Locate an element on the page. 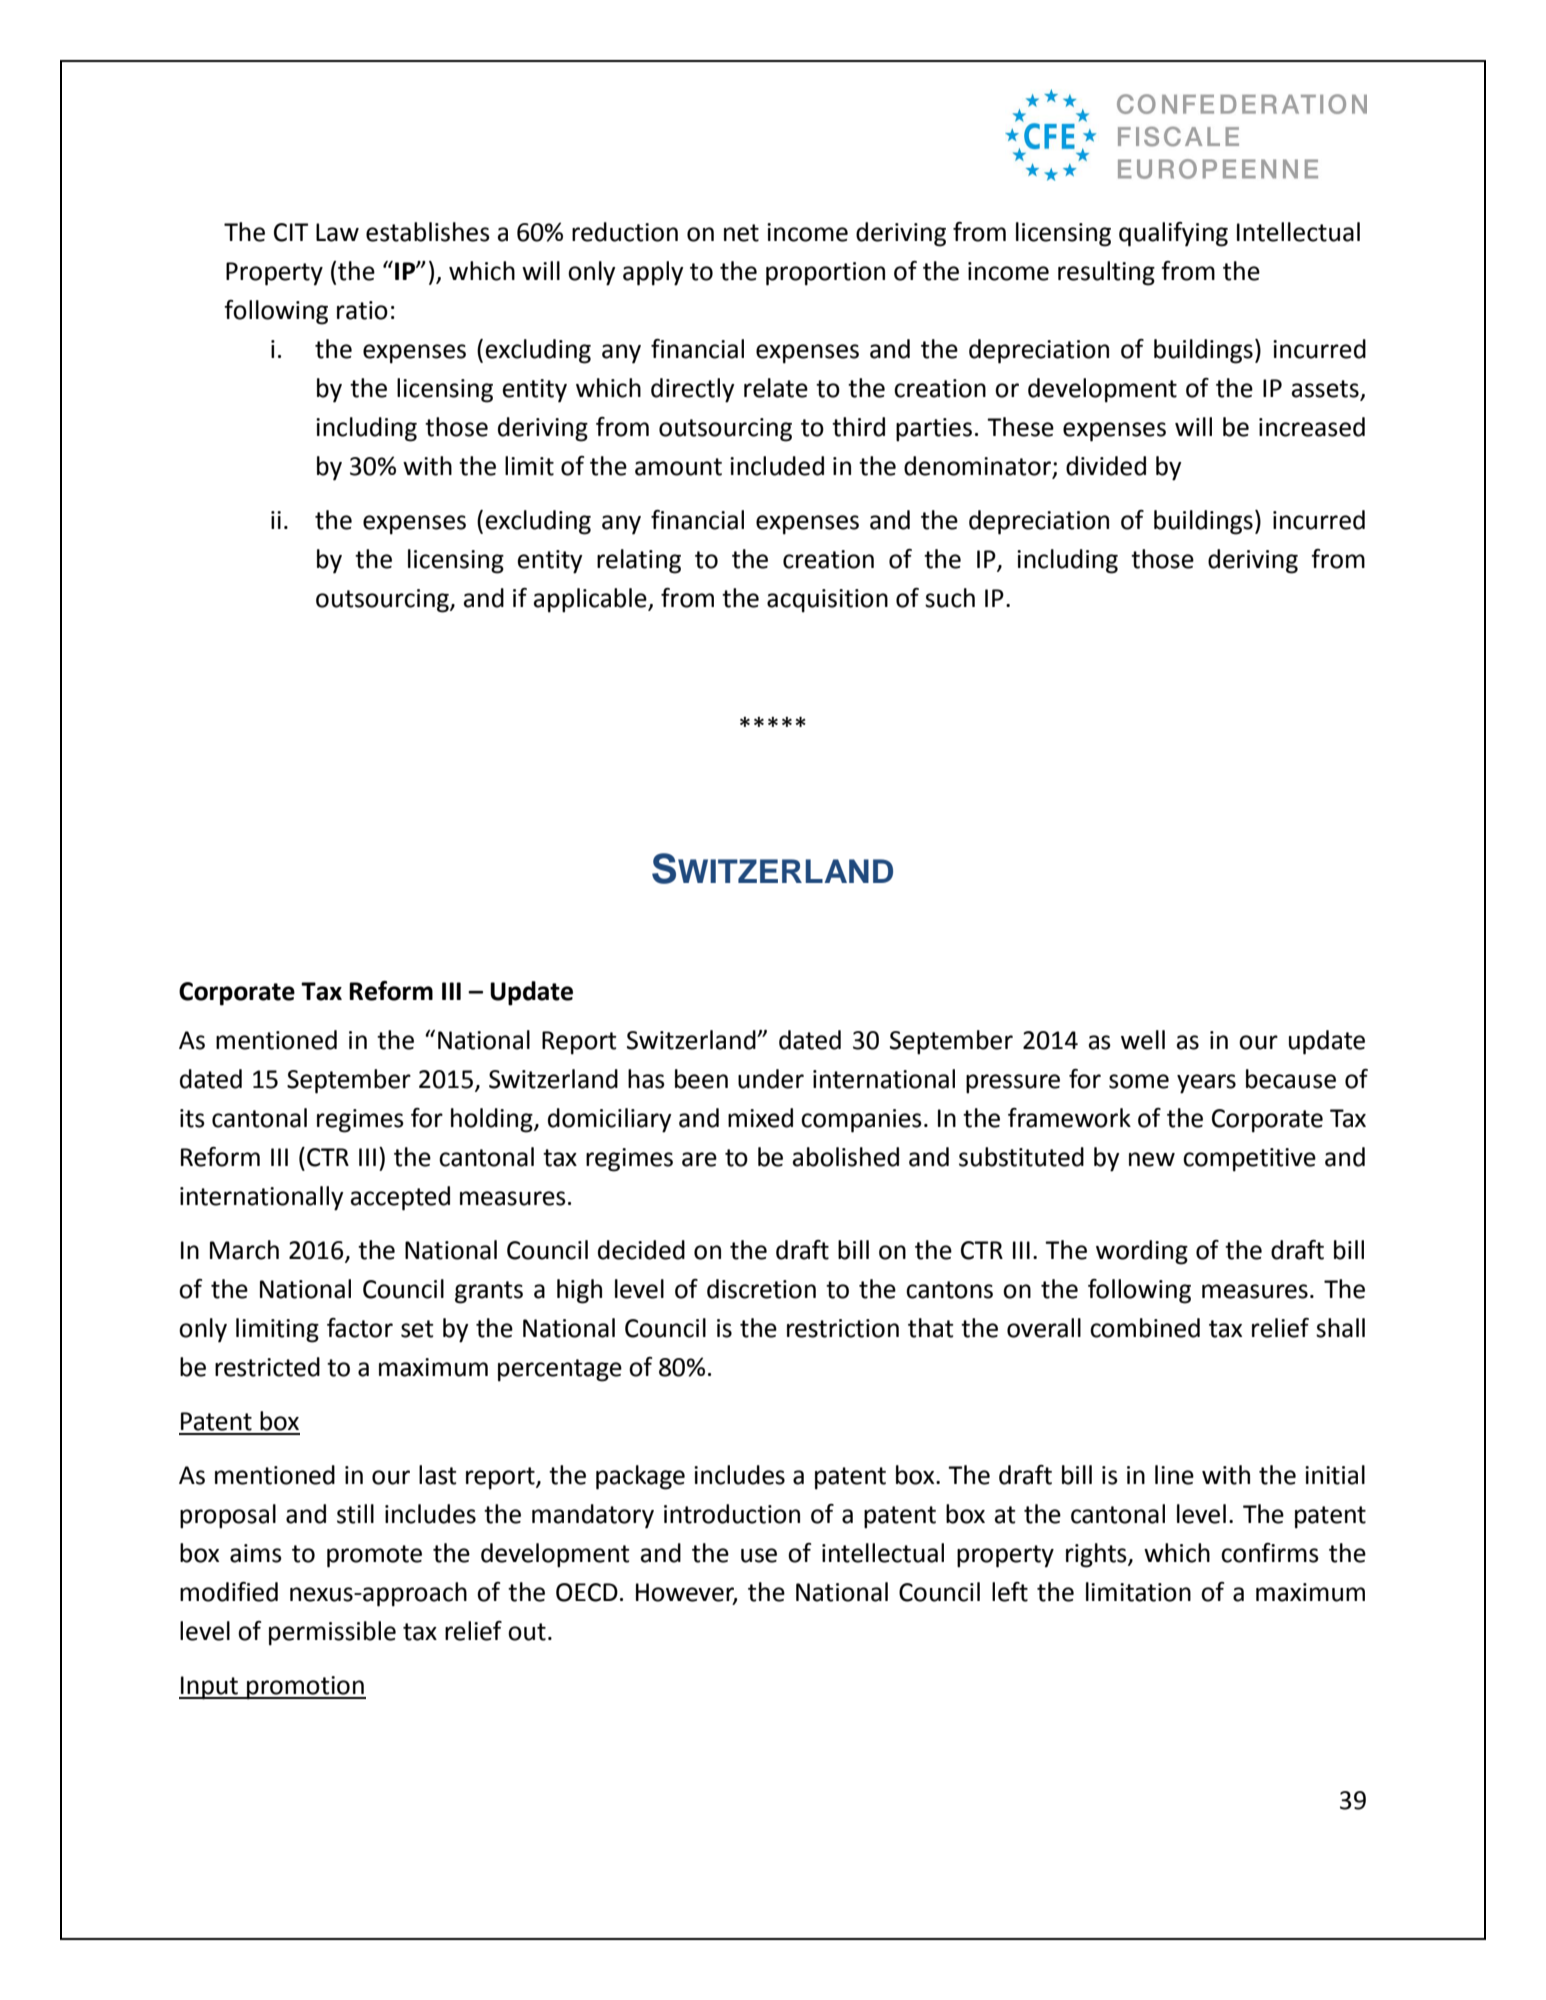 The image size is (1546, 2000). well is located at coordinates (1143, 1040).
